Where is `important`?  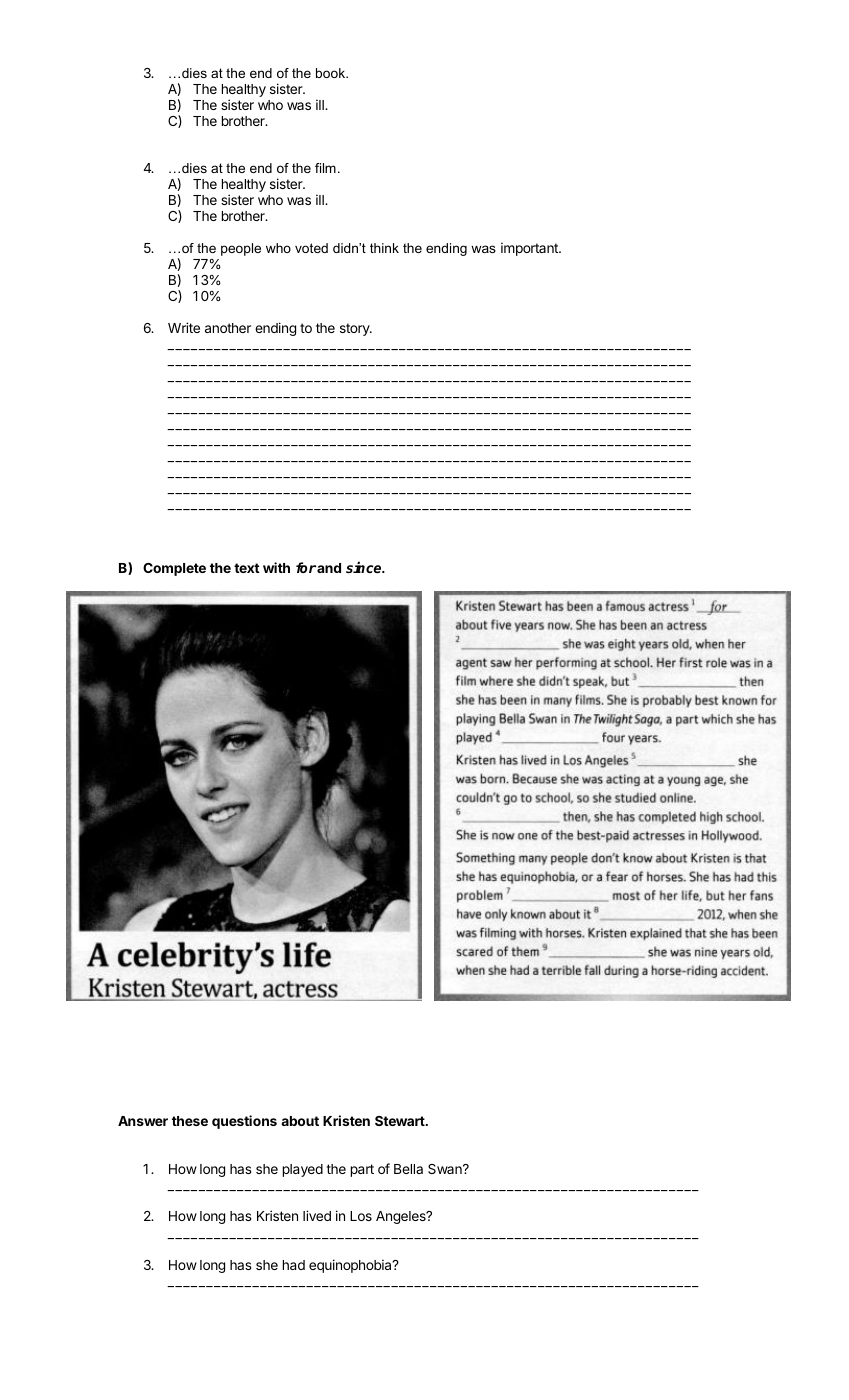
important is located at coordinates (530, 249).
